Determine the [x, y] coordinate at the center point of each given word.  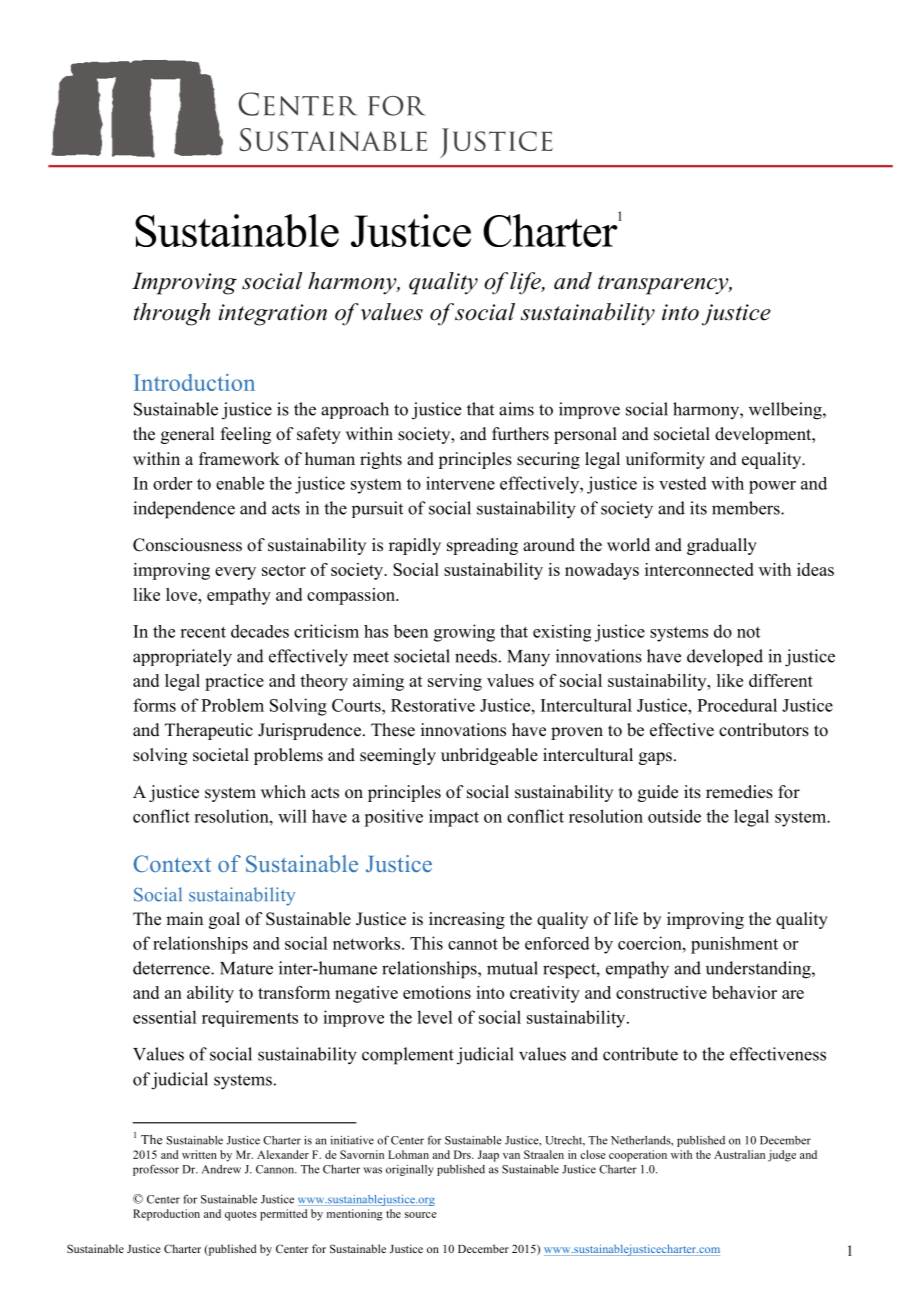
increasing [467, 920]
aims [516, 409]
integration [273, 315]
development [764, 435]
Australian [739, 1154]
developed [725, 657]
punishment [734, 945]
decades [260, 631]
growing [464, 633]
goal [224, 920]
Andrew [221, 1169]
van [511, 1156]
